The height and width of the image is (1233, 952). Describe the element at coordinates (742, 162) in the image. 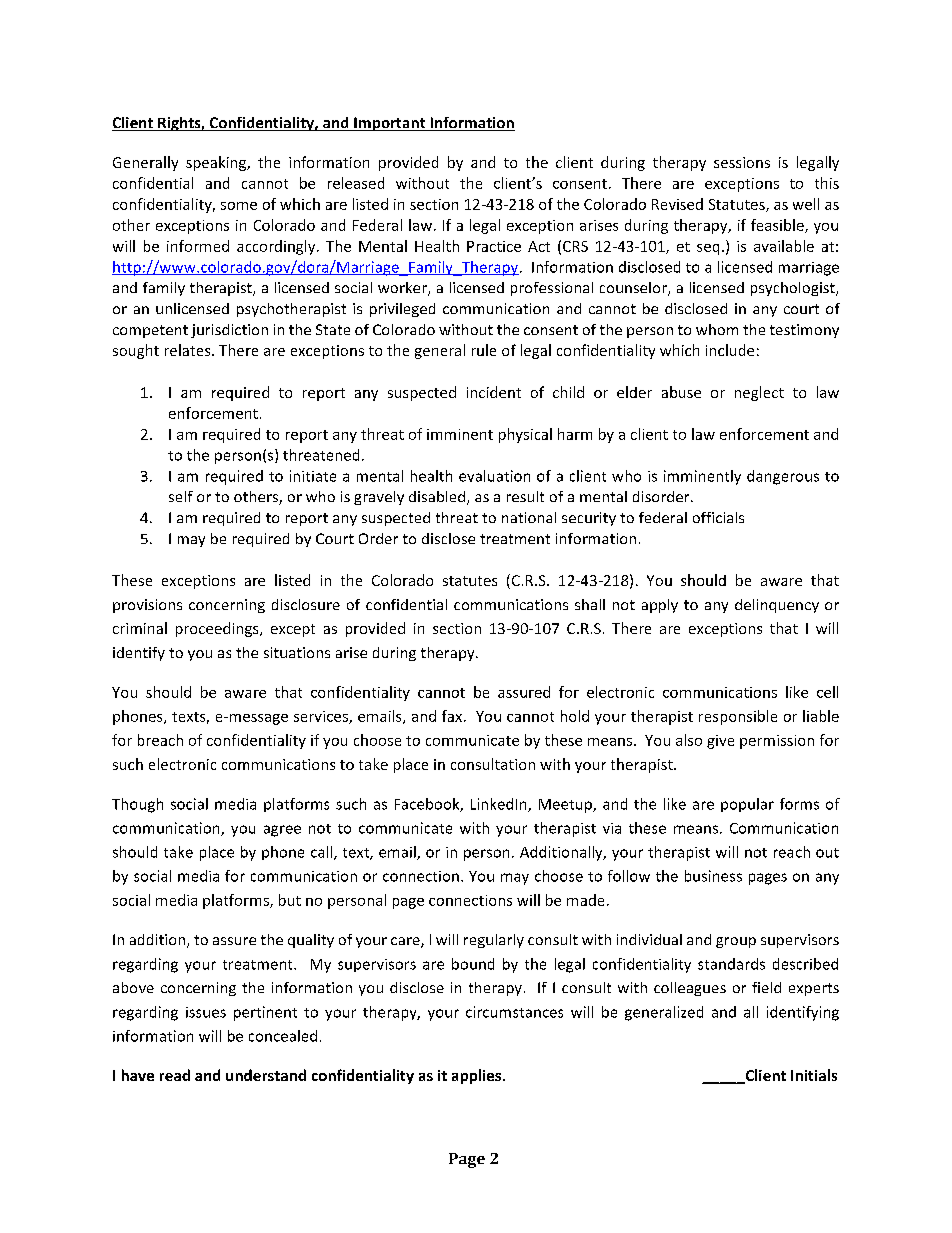

I see `sessions` at that location.
